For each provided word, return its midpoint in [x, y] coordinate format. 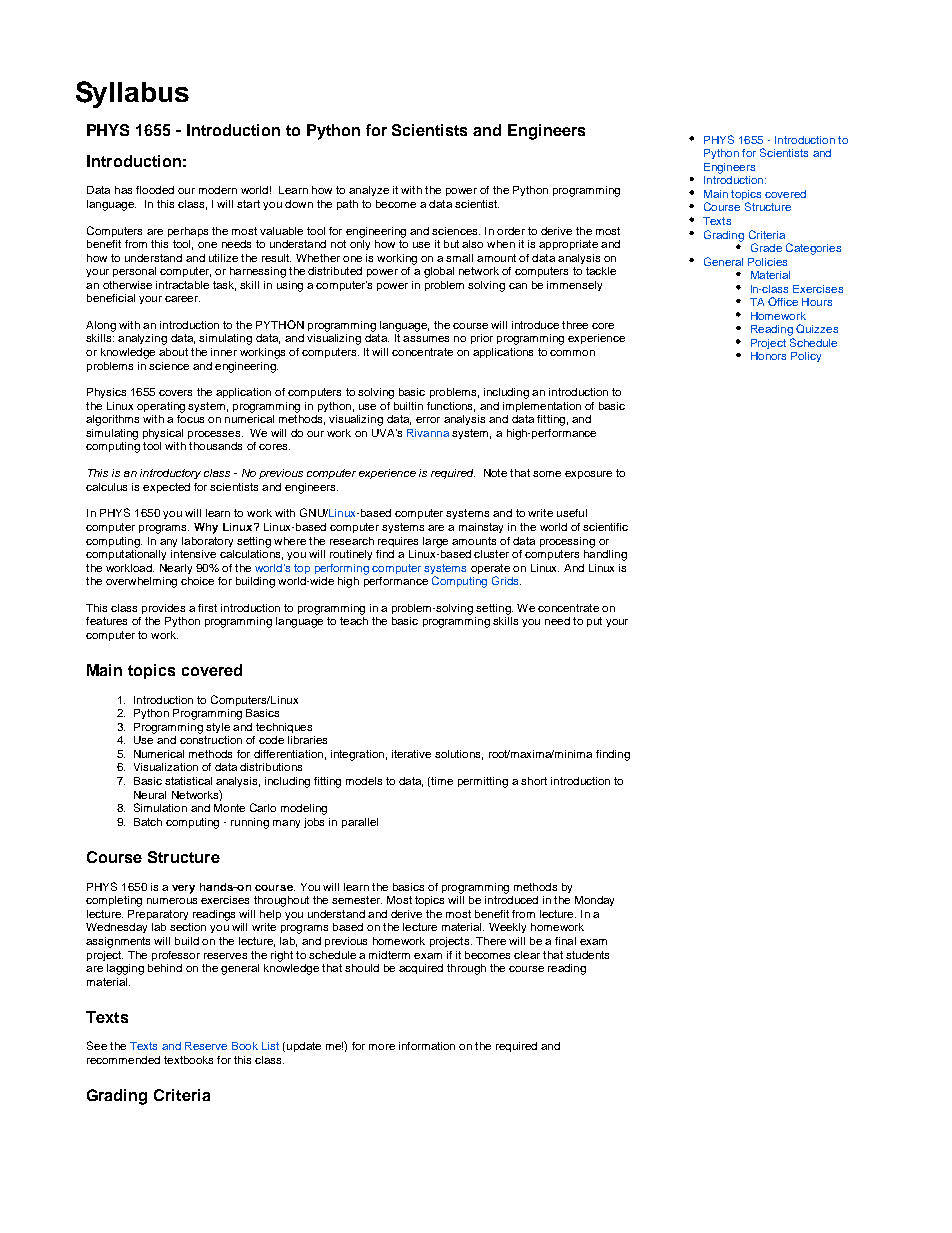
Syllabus [132, 94]
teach [354, 621]
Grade [766, 247]
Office [783, 301]
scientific [605, 527]
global [439, 272]
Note [495, 473]
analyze [369, 191]
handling [605, 554]
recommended [123, 1060]
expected [166, 488]
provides [163, 609]
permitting [483, 782]
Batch [148, 822]
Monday [594, 901]
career [182, 299]
